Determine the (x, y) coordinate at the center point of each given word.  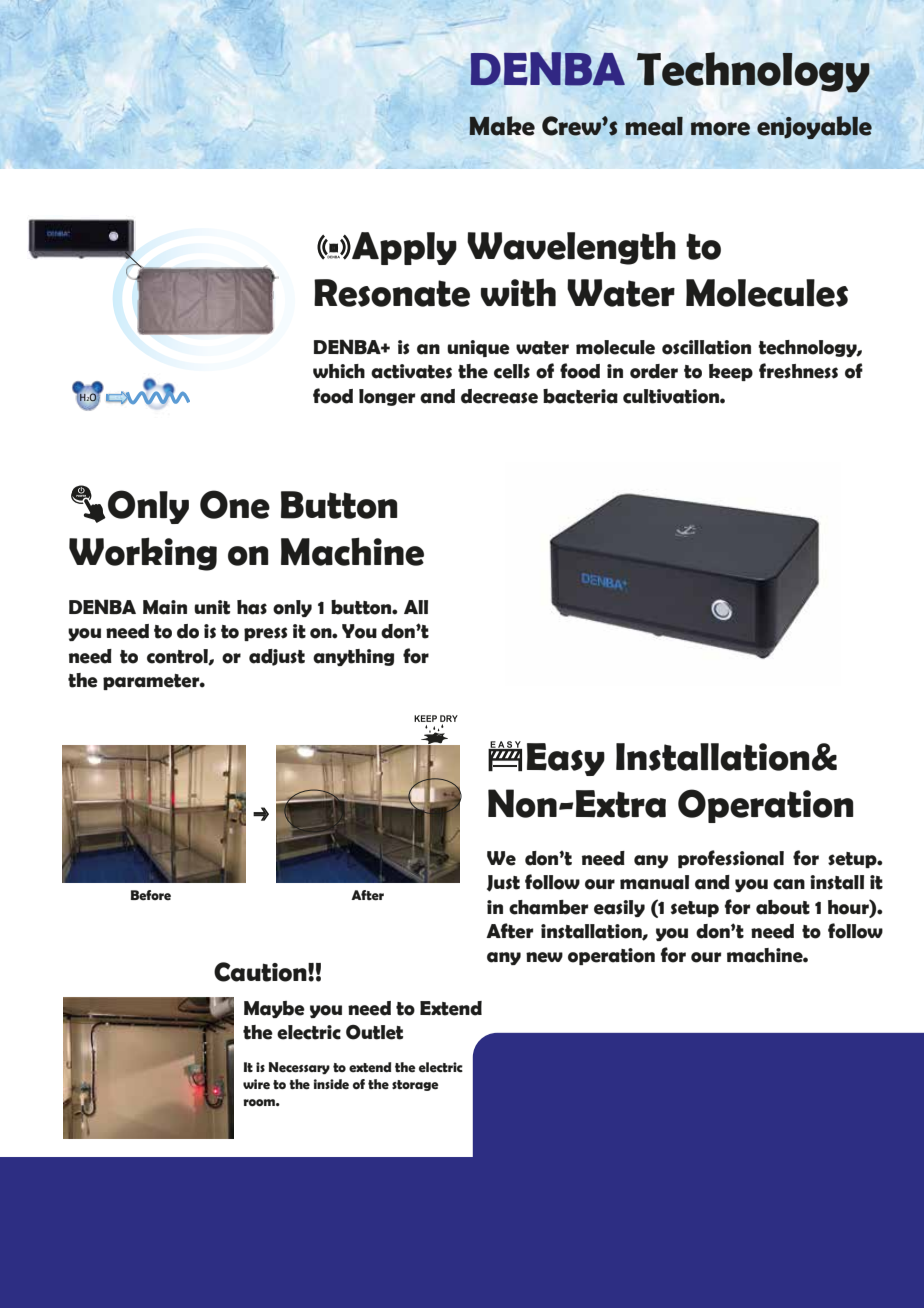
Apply (403, 248)
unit (212, 607)
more (720, 129)
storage (415, 1085)
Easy (566, 759)
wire (256, 1084)
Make (502, 126)
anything (353, 657)
